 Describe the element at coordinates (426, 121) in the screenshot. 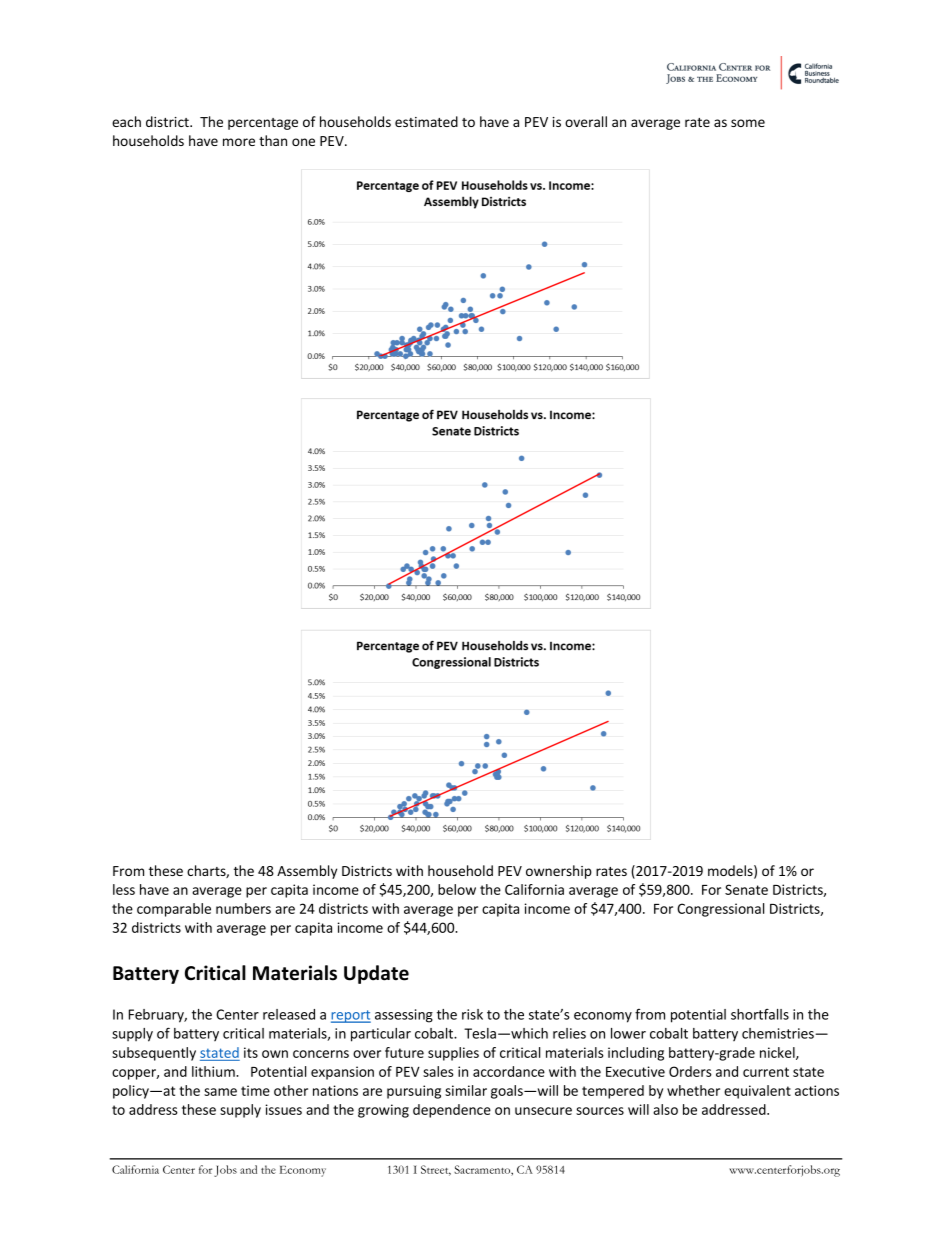

I see `estimated` at that location.
